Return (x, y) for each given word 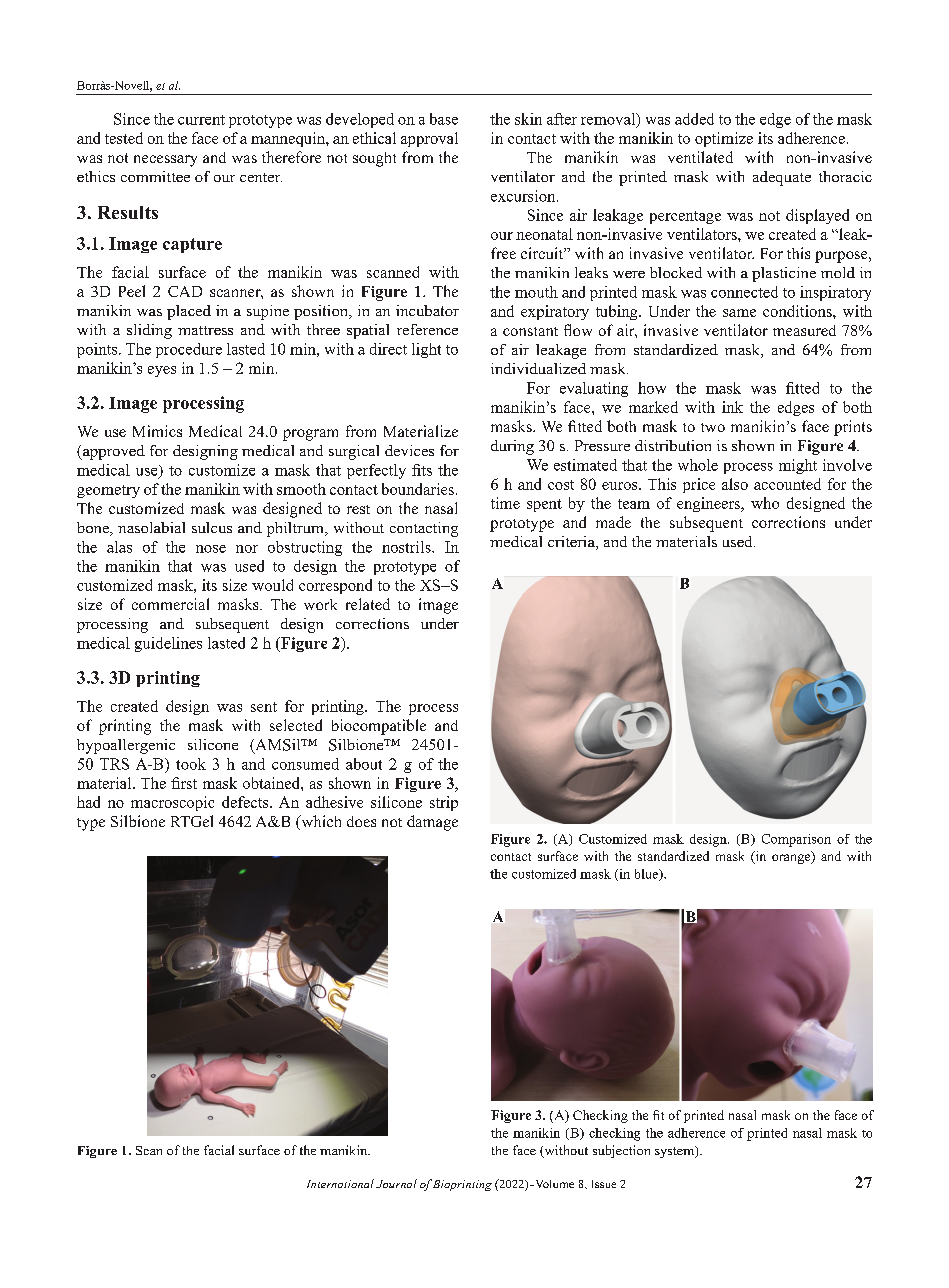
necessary (165, 161)
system (676, 1152)
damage (432, 823)
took (191, 764)
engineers (709, 504)
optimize (724, 139)
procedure (189, 350)
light (426, 350)
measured (804, 330)
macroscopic (172, 803)
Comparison (796, 840)
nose (211, 549)
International (340, 1183)
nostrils (407, 547)
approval (429, 139)
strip (444, 803)
